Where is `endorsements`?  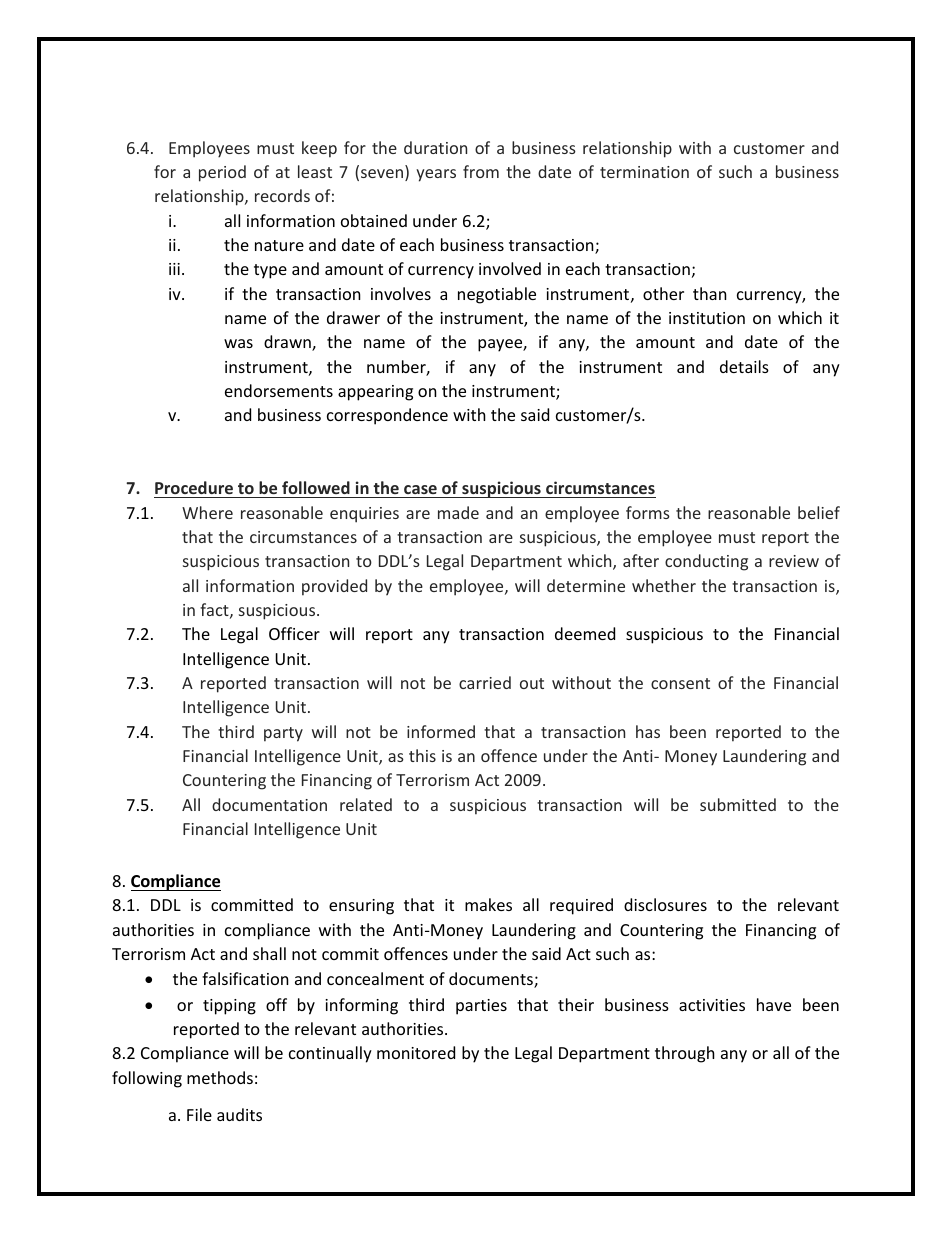
endorsements is located at coordinates (279, 390).
